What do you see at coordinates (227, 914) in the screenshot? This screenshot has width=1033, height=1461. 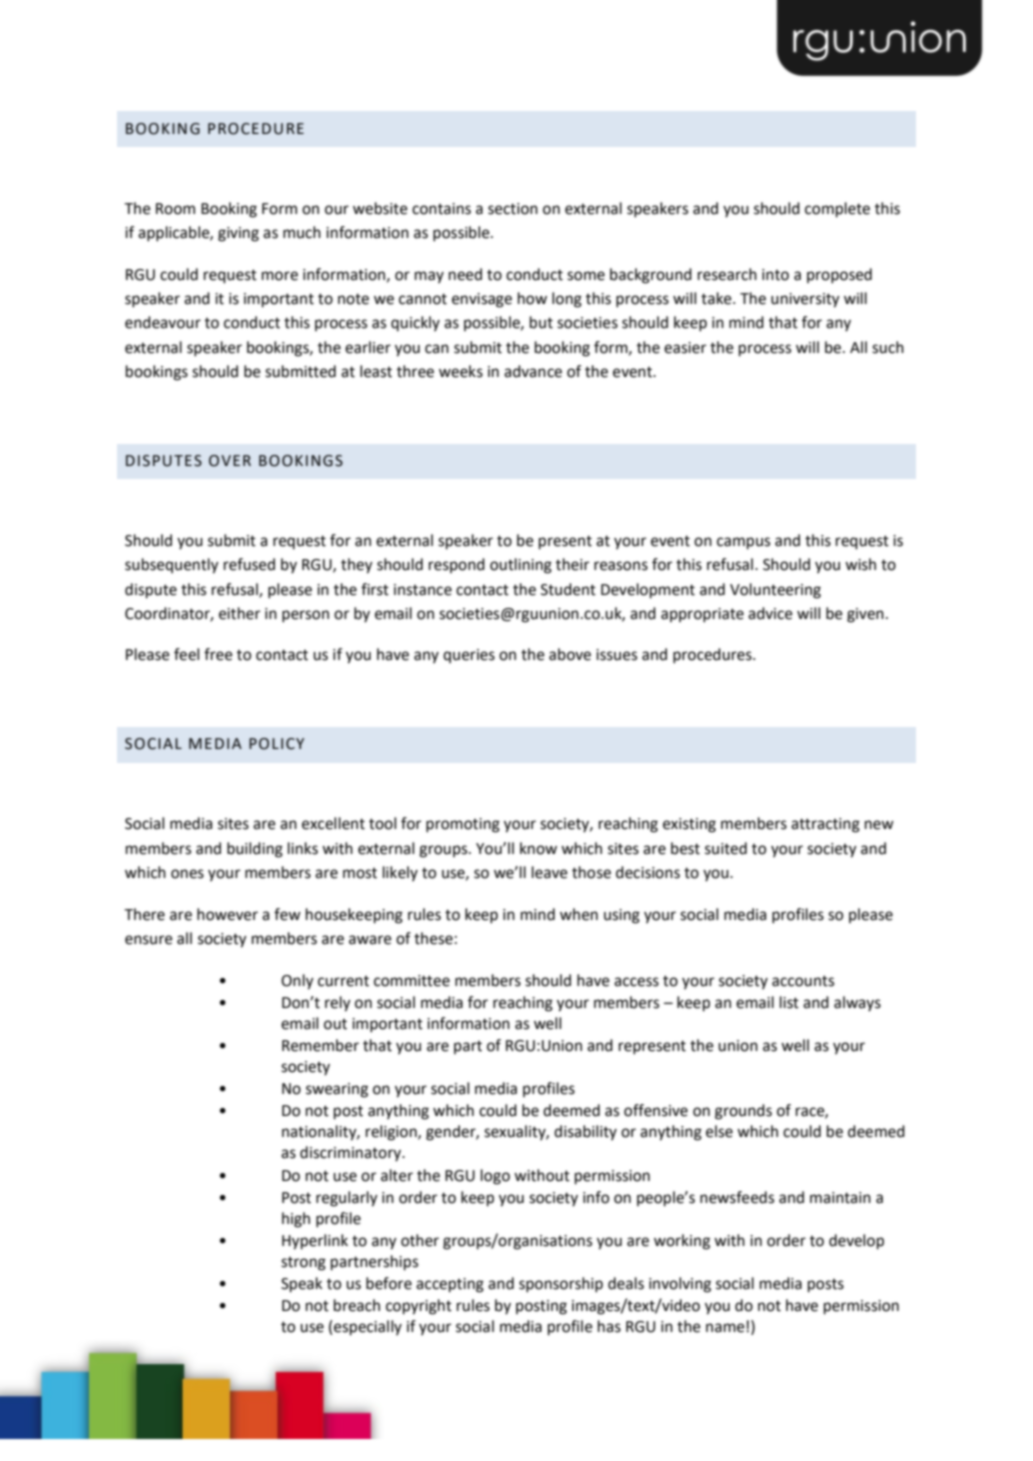 I see `however` at bounding box center [227, 914].
